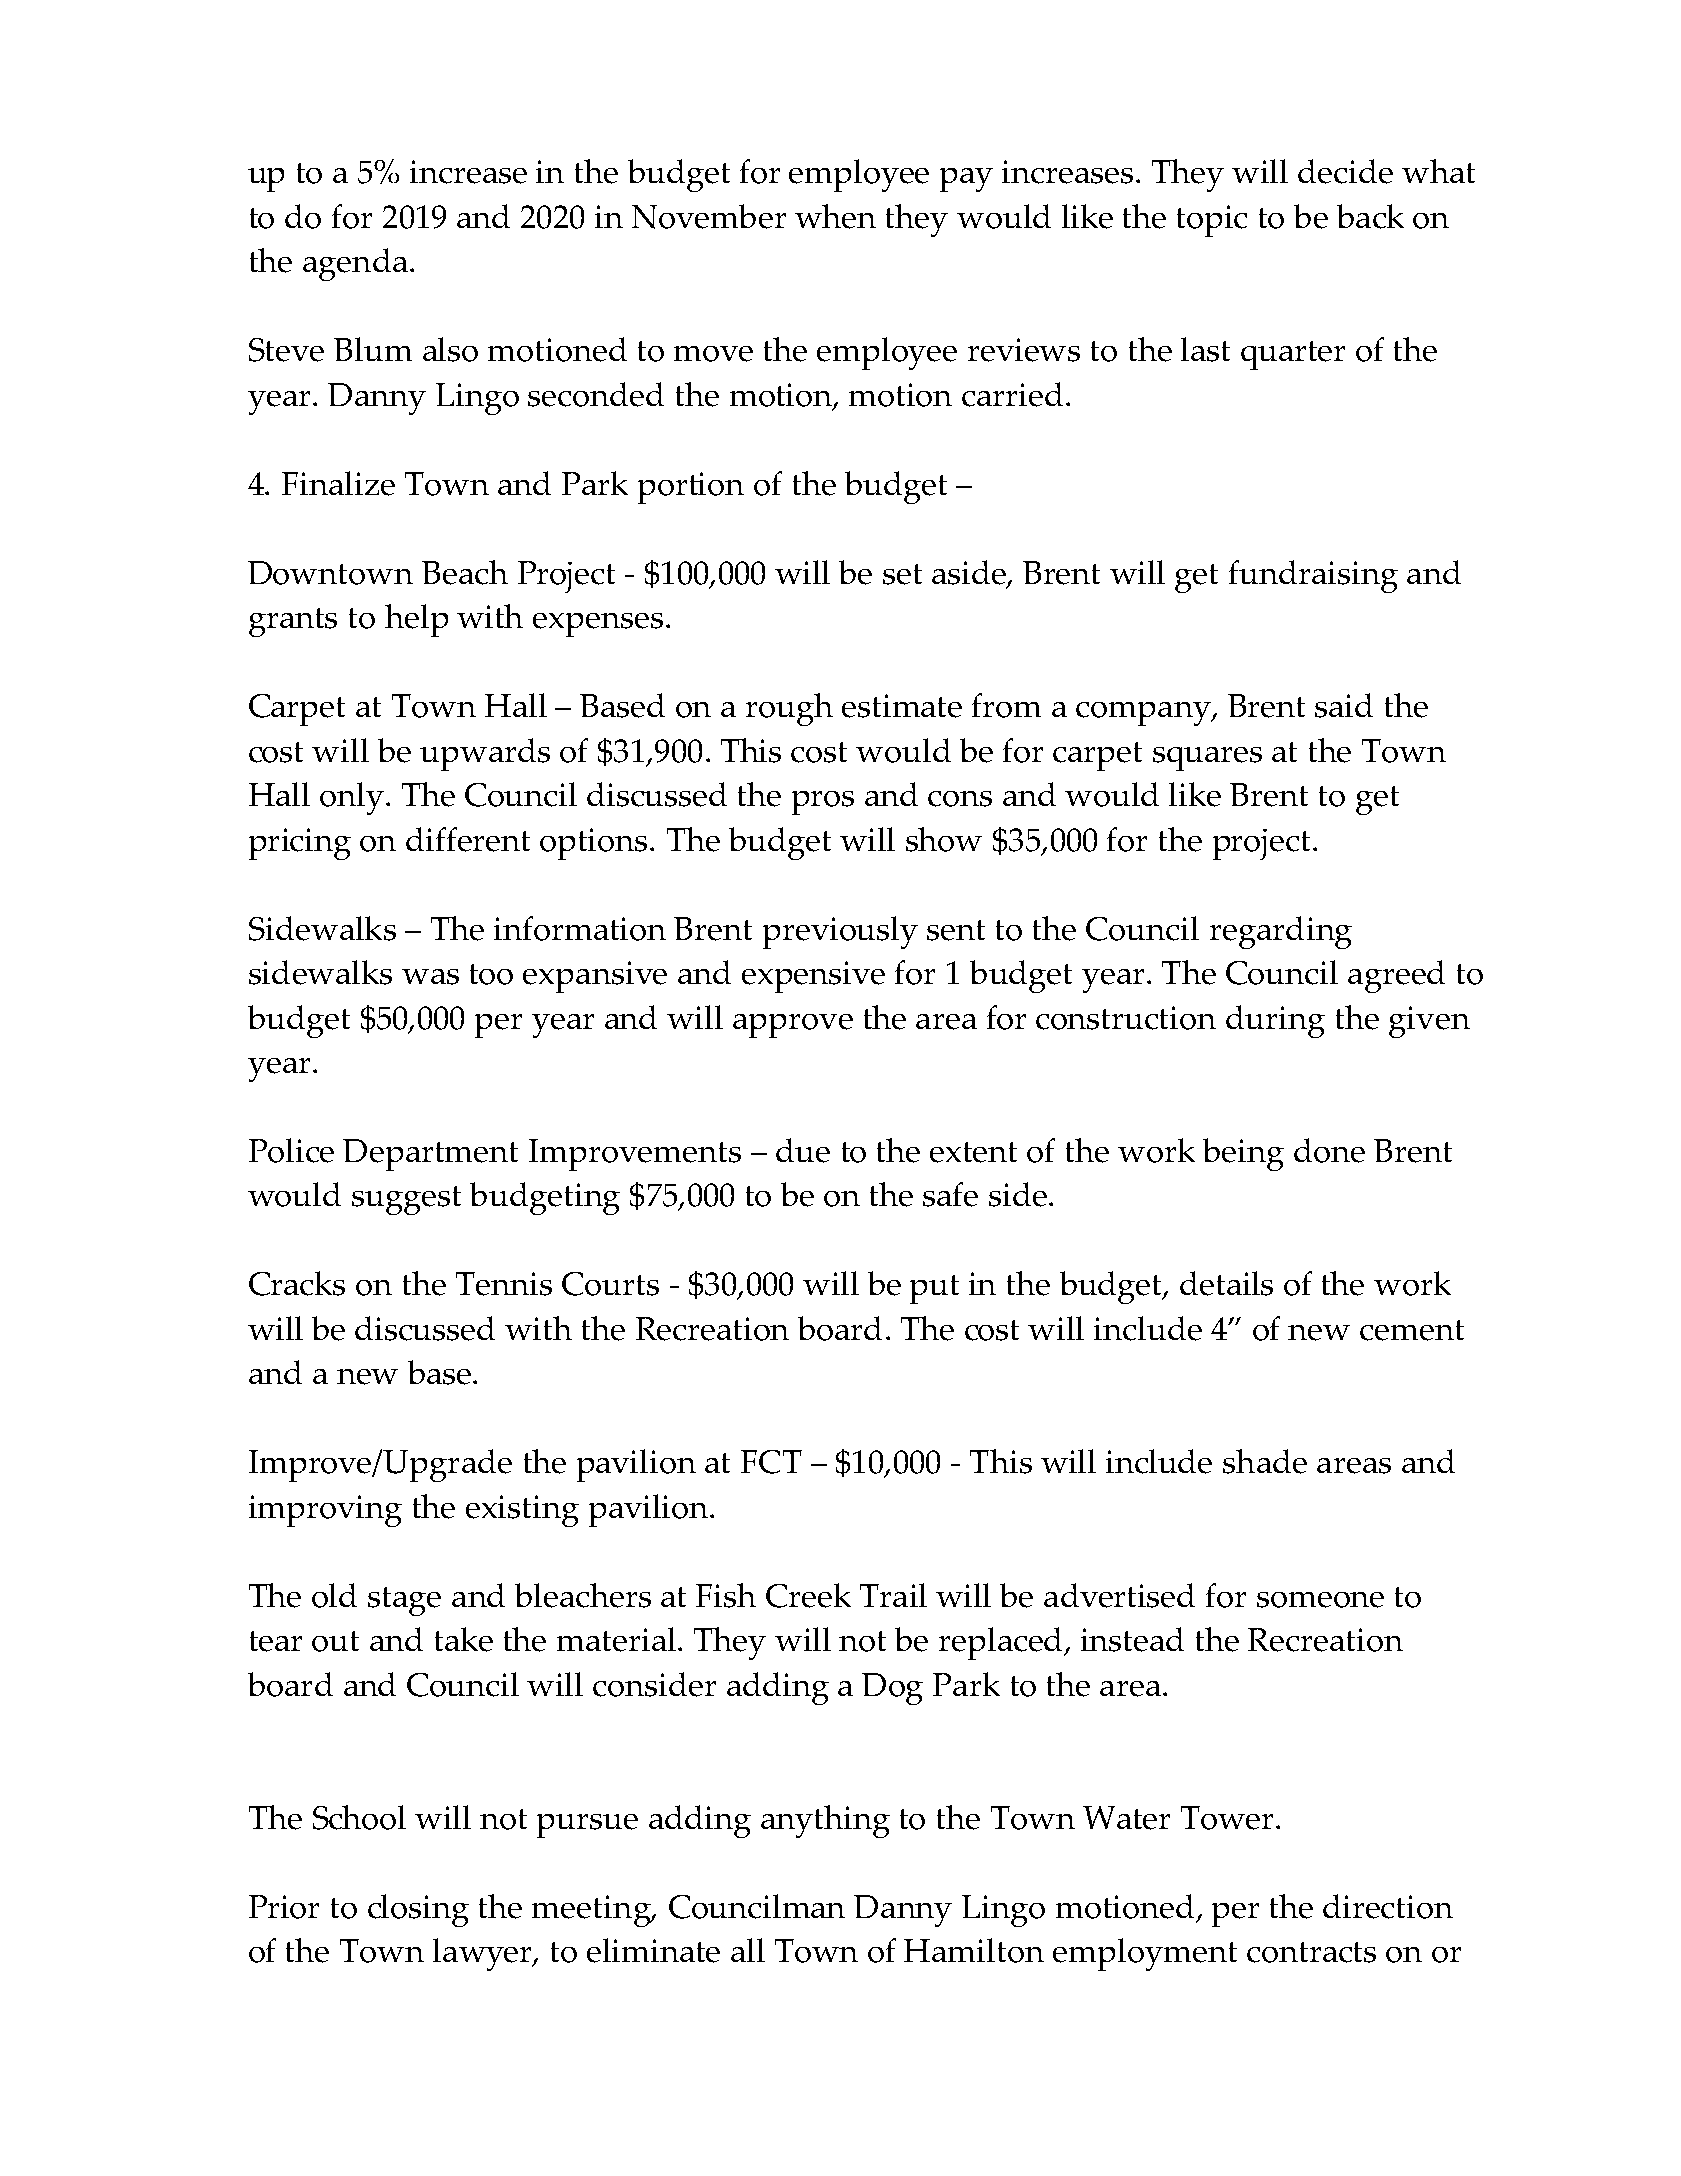  Describe the element at coordinates (1370, 216) in the screenshot. I see `back` at that location.
